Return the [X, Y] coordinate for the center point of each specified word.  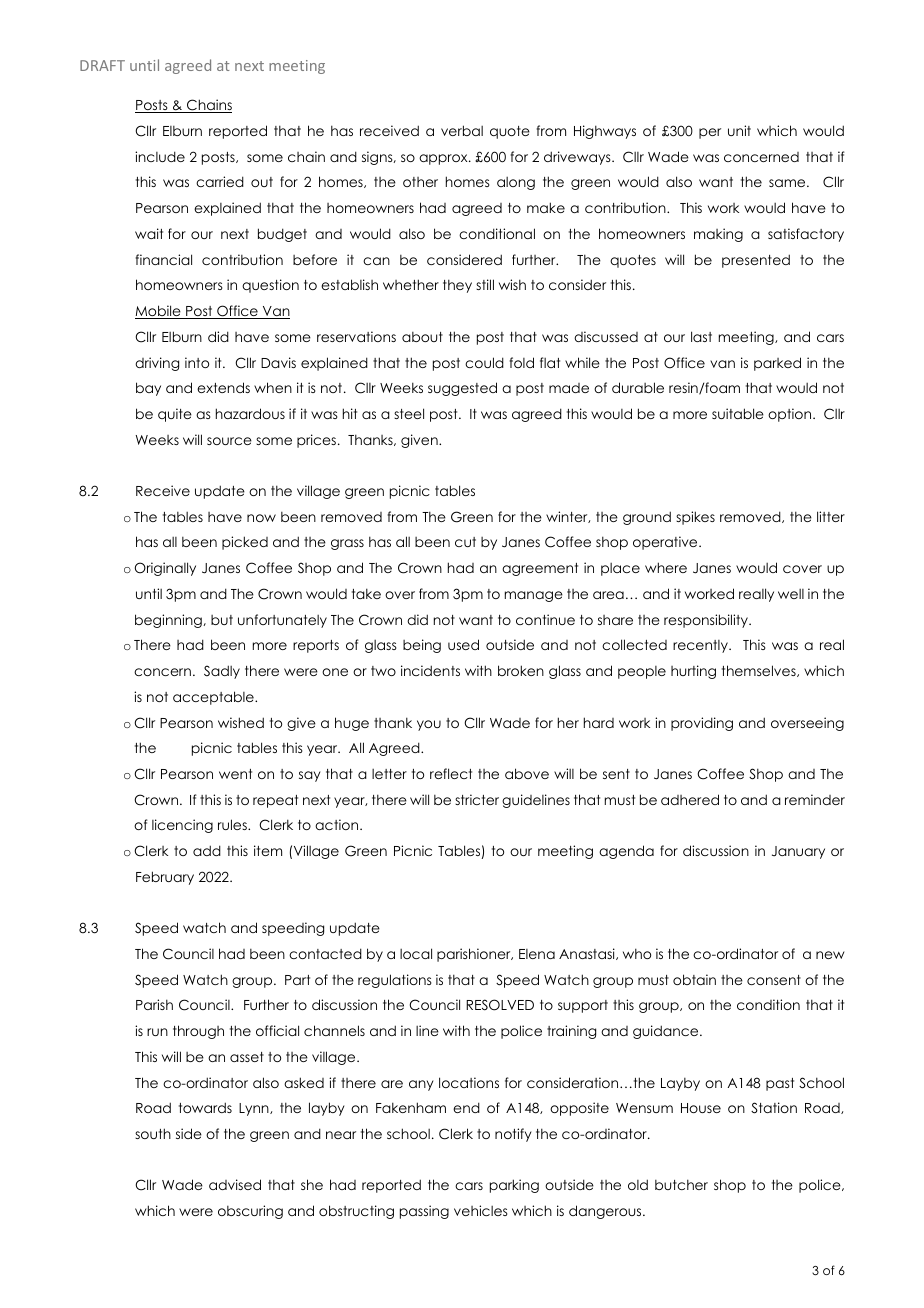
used [463, 644]
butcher [681, 1184]
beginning [169, 621]
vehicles [481, 1210]
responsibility [707, 621]
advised [235, 1184]
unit [739, 130]
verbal [462, 130]
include [160, 156]
